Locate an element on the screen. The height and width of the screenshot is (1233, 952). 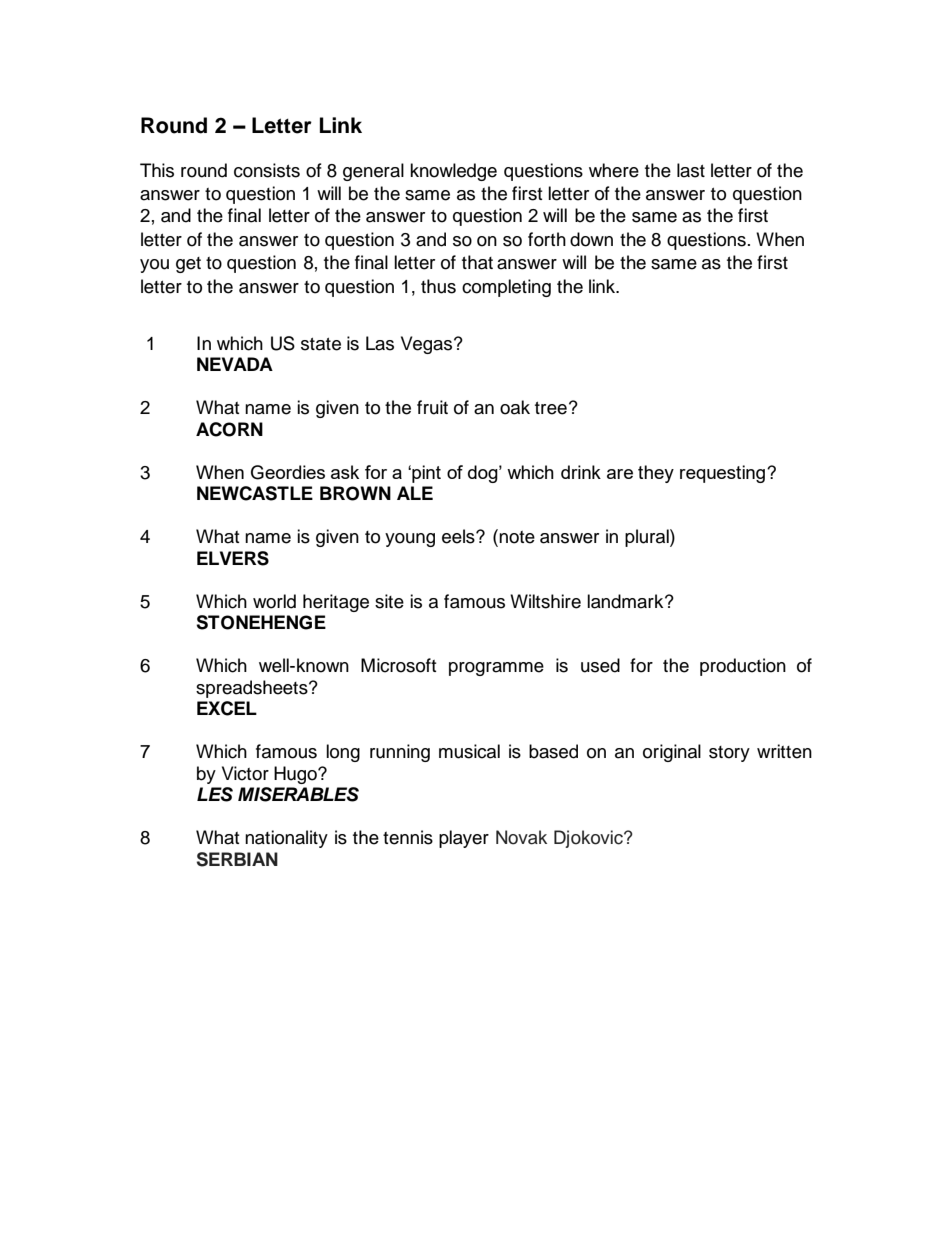
knowledge is located at coordinates (453, 172).
